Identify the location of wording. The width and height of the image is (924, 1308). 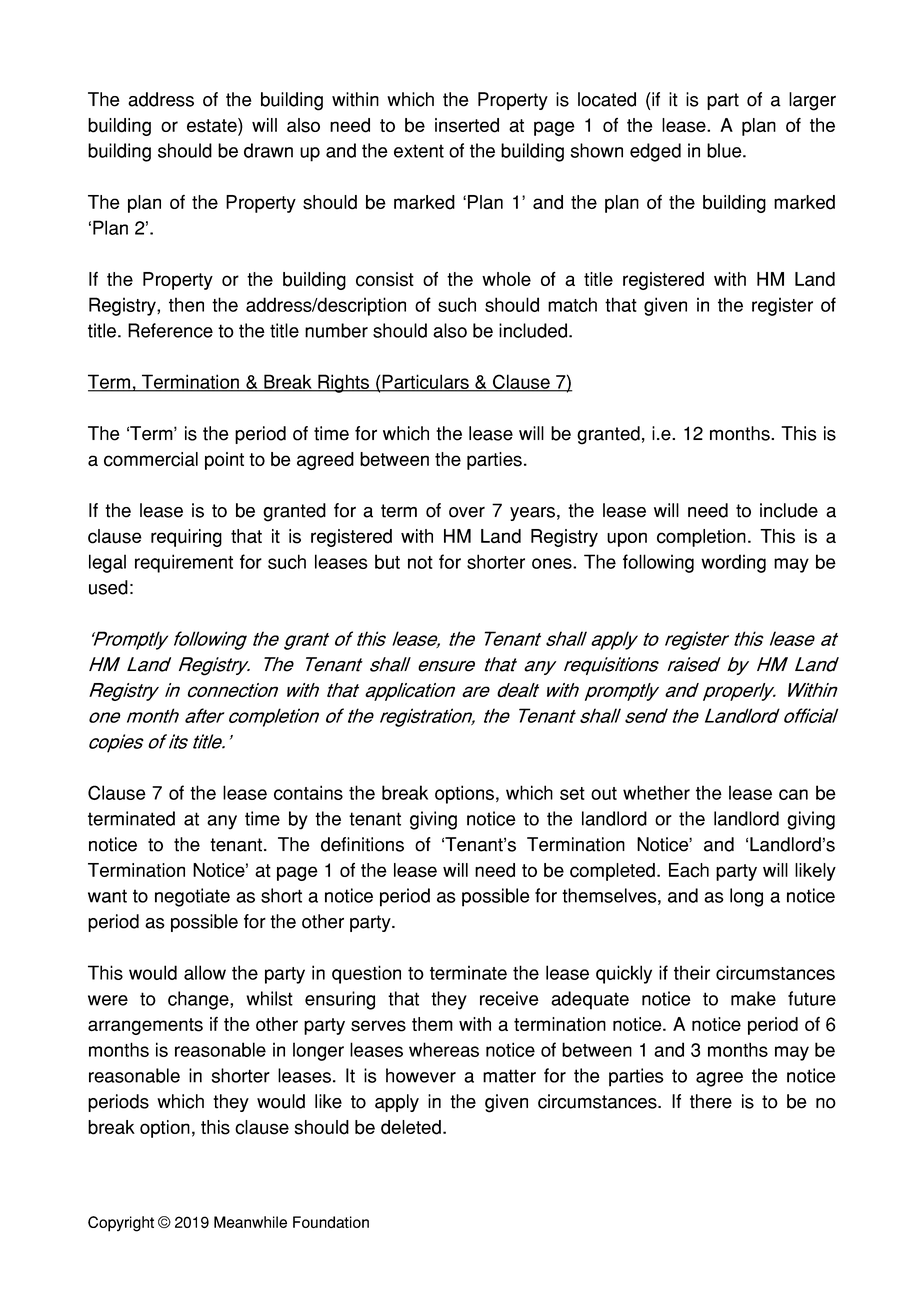
(733, 563).
